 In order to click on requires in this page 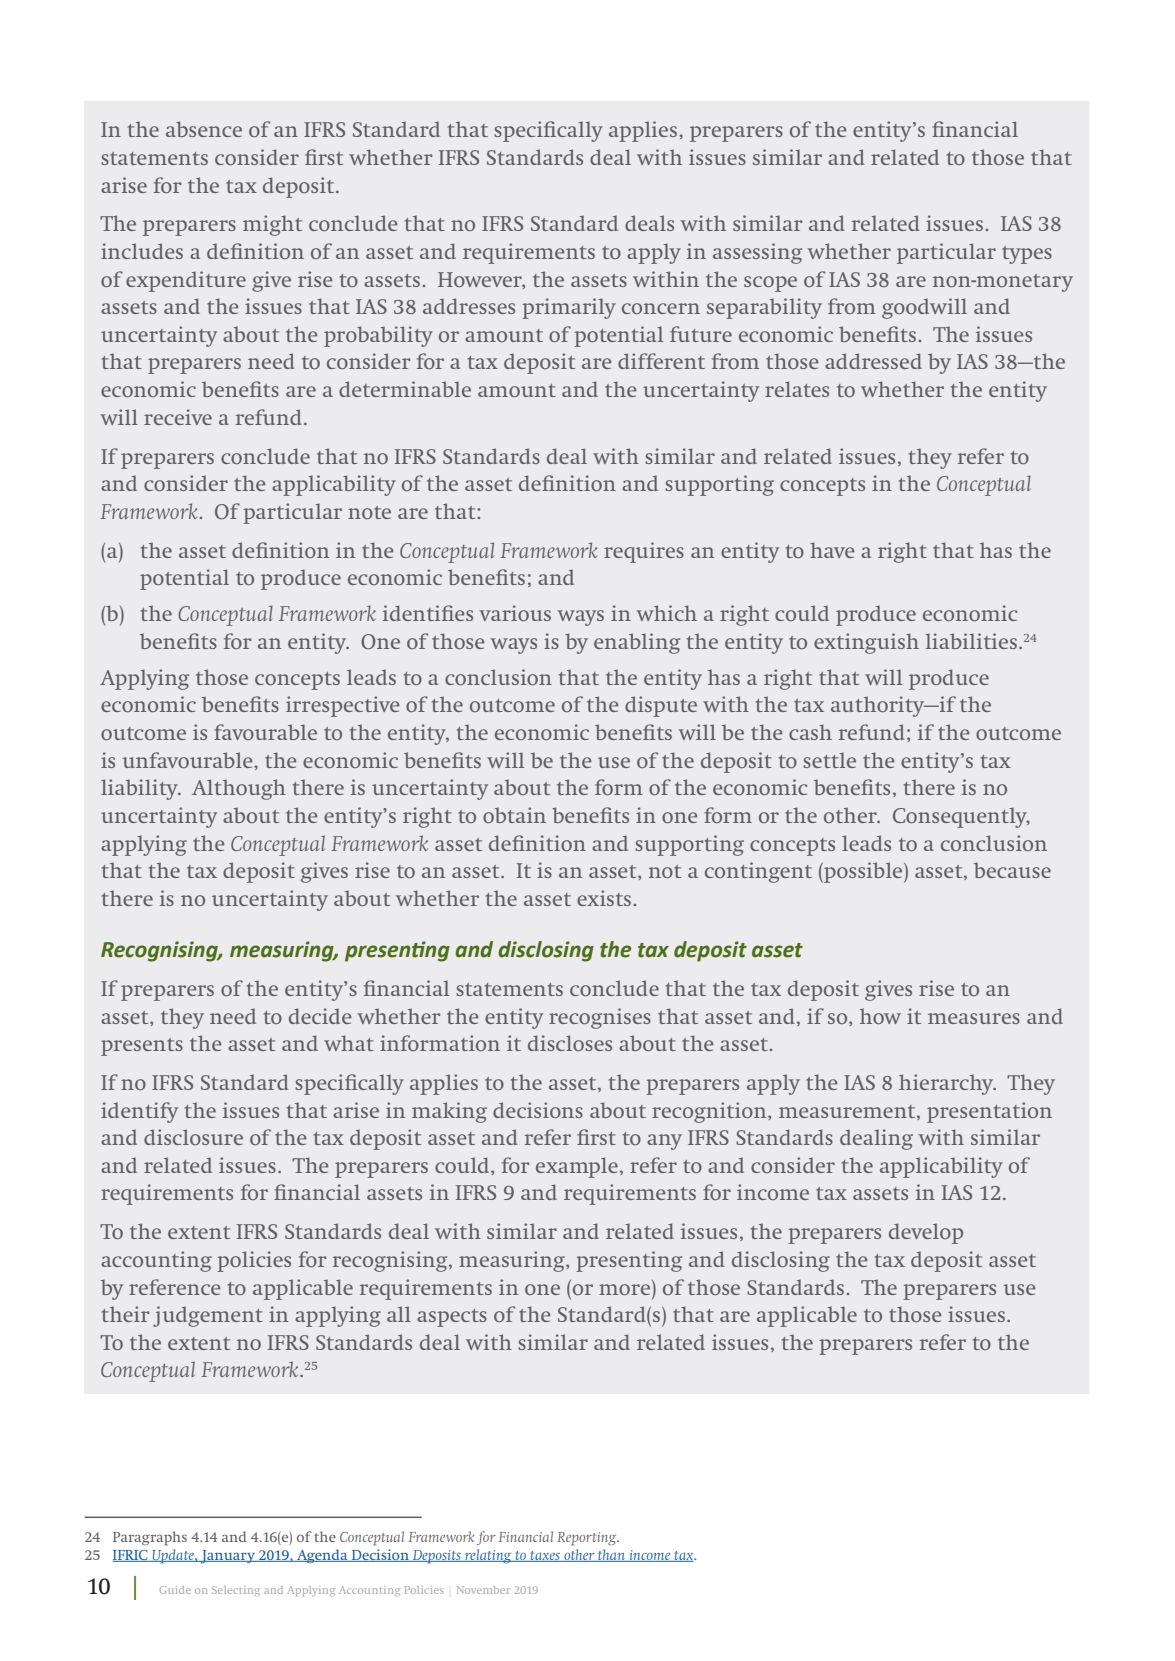, I will do `click(644, 552)`.
